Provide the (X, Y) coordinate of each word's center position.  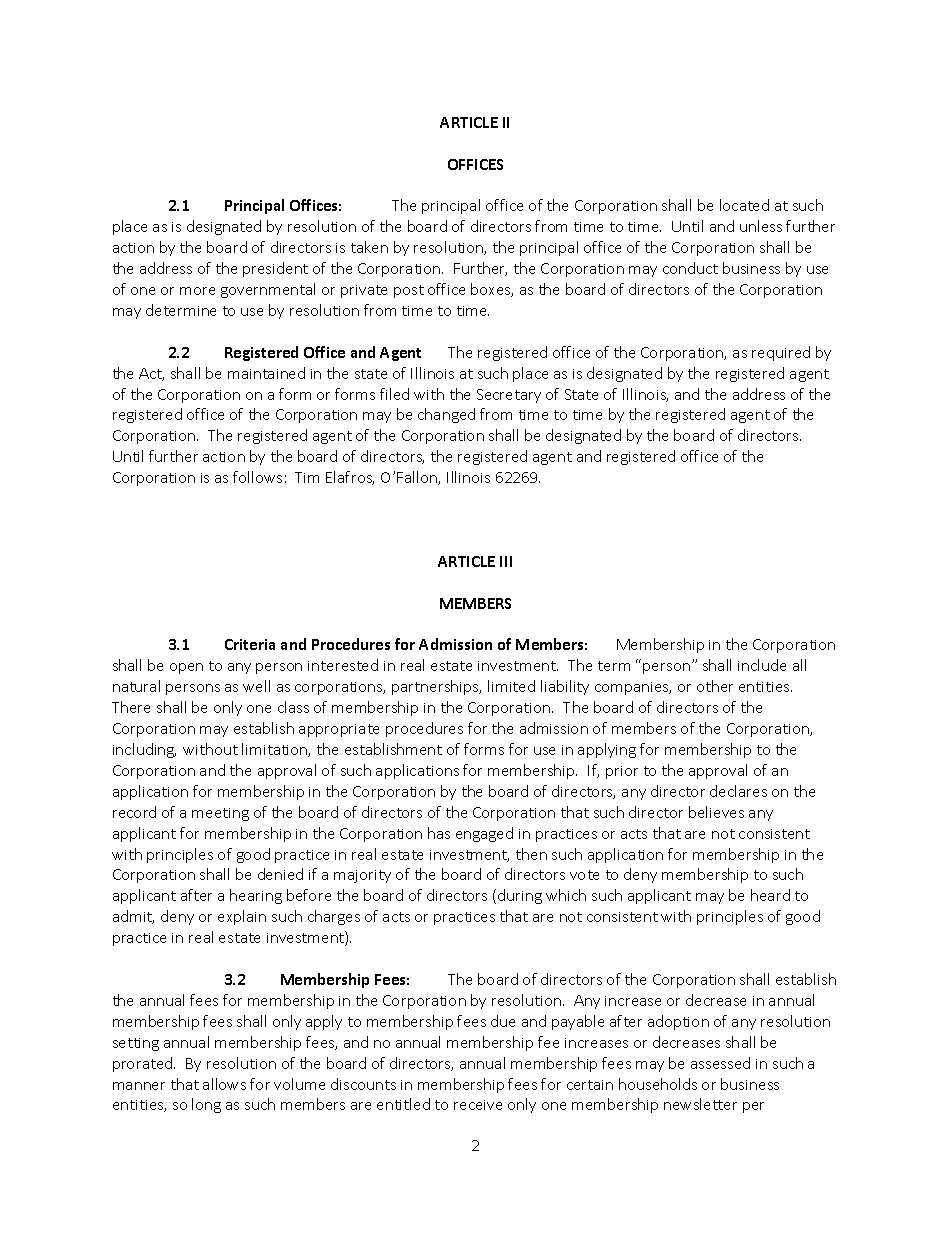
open (186, 668)
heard (770, 895)
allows (224, 1084)
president (275, 269)
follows (257, 477)
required (781, 353)
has (439, 833)
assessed (720, 1063)
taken (369, 247)
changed (446, 415)
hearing (256, 896)
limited (511, 686)
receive (478, 1105)
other (715, 686)
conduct (690, 268)
